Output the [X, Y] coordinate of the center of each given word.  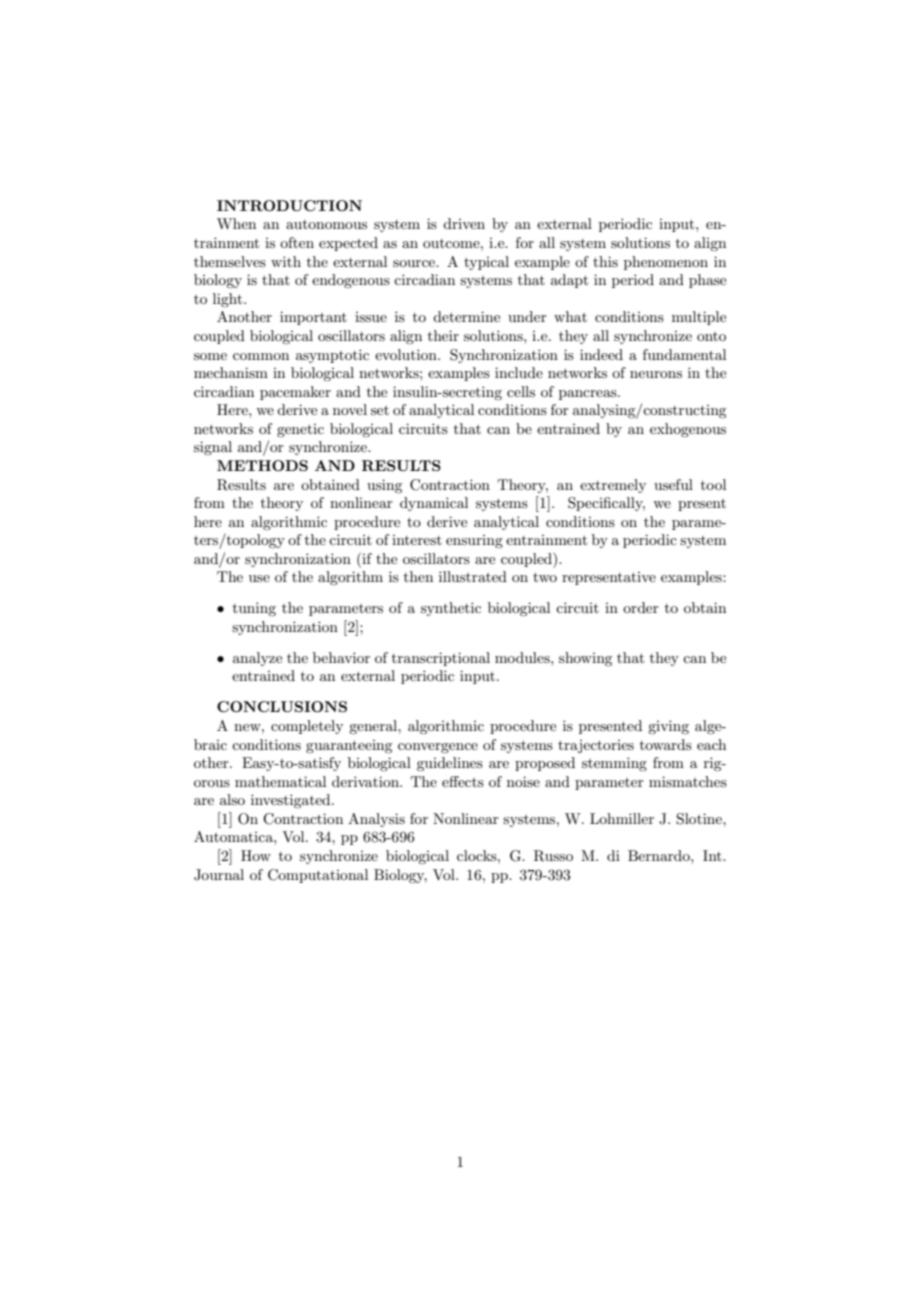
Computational [318, 876]
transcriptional [441, 659]
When [236, 223]
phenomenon [666, 263]
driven [464, 223]
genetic [300, 430]
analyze [257, 659]
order [641, 607]
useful [673, 484]
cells [521, 391]
